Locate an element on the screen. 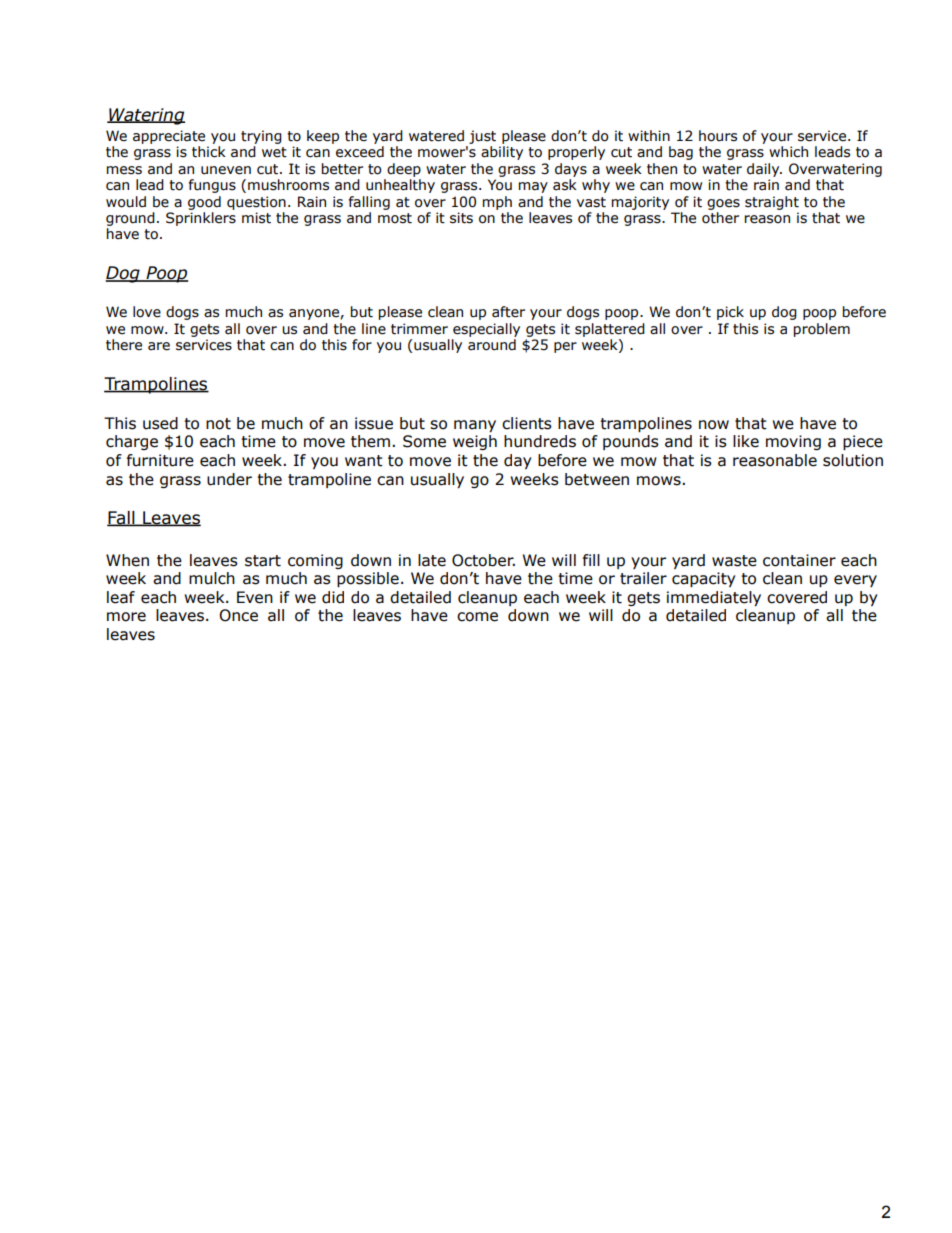 The image size is (952, 1233). which is located at coordinates (788, 152).
